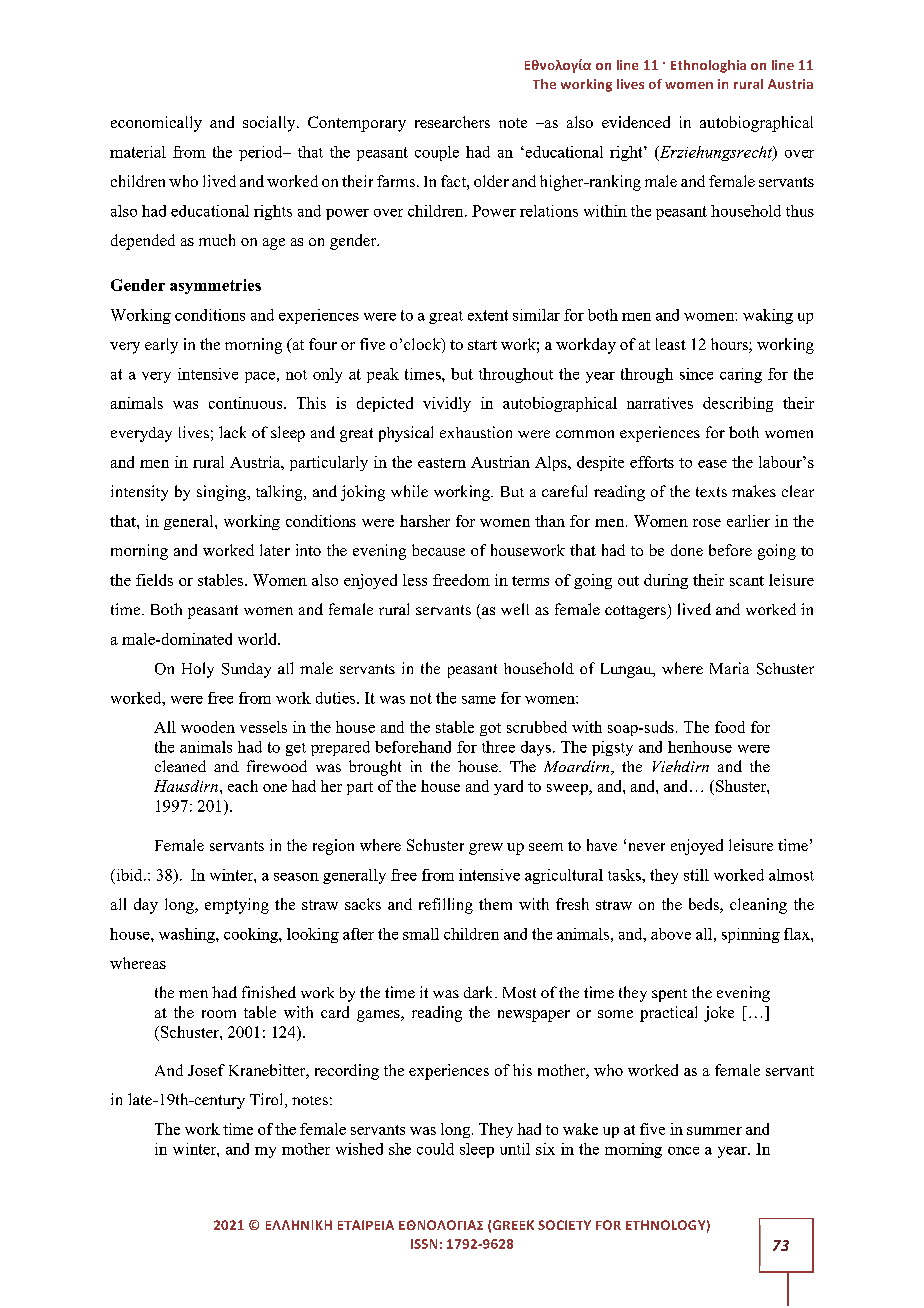 Image resolution: width=924 pixels, height=1308 pixels. Describe the element at coordinates (198, 670) in the page. I see `Holy` at that location.
